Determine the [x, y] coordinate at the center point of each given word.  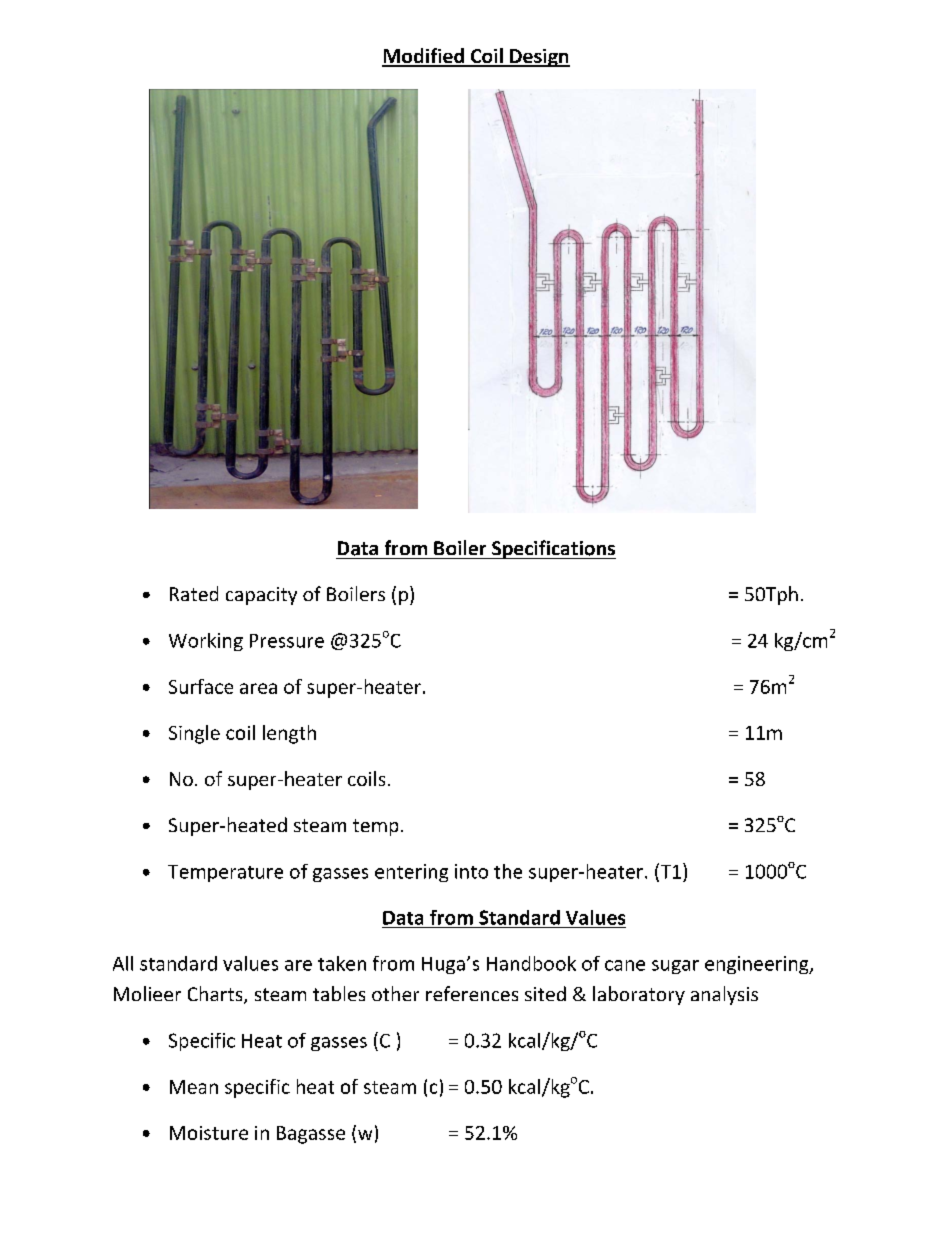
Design [539, 58]
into [471, 871]
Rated [194, 593]
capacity [261, 596]
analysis [724, 995]
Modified [424, 57]
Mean [194, 1087]
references [472, 993]
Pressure [287, 641]
